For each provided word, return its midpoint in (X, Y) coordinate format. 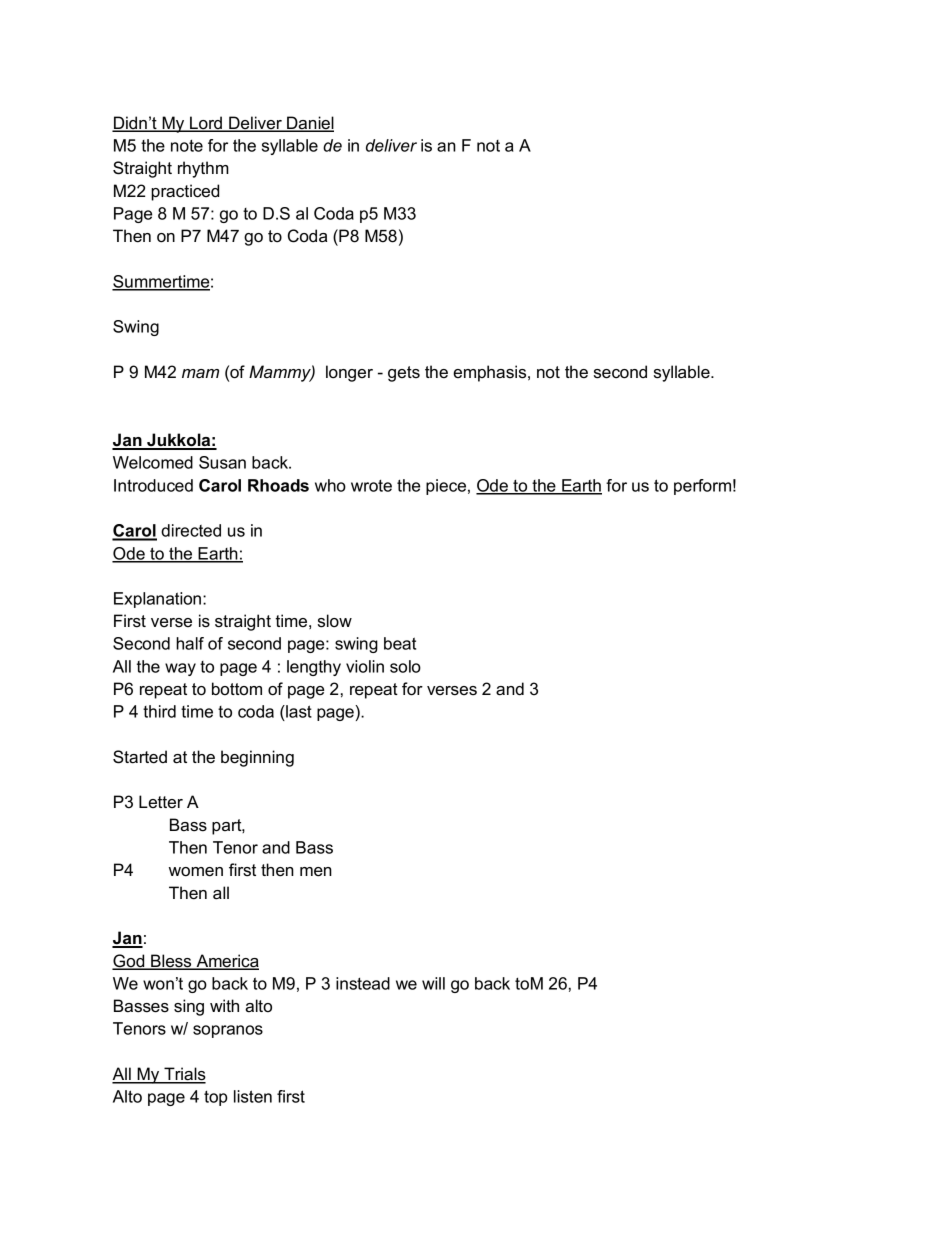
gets (404, 374)
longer (349, 373)
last (298, 711)
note (187, 146)
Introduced (153, 485)
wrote (371, 486)
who (330, 485)
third (159, 711)
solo (405, 666)
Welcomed (153, 462)
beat (400, 643)
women (196, 872)
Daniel (309, 124)
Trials (184, 1075)
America (226, 962)
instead (363, 983)
